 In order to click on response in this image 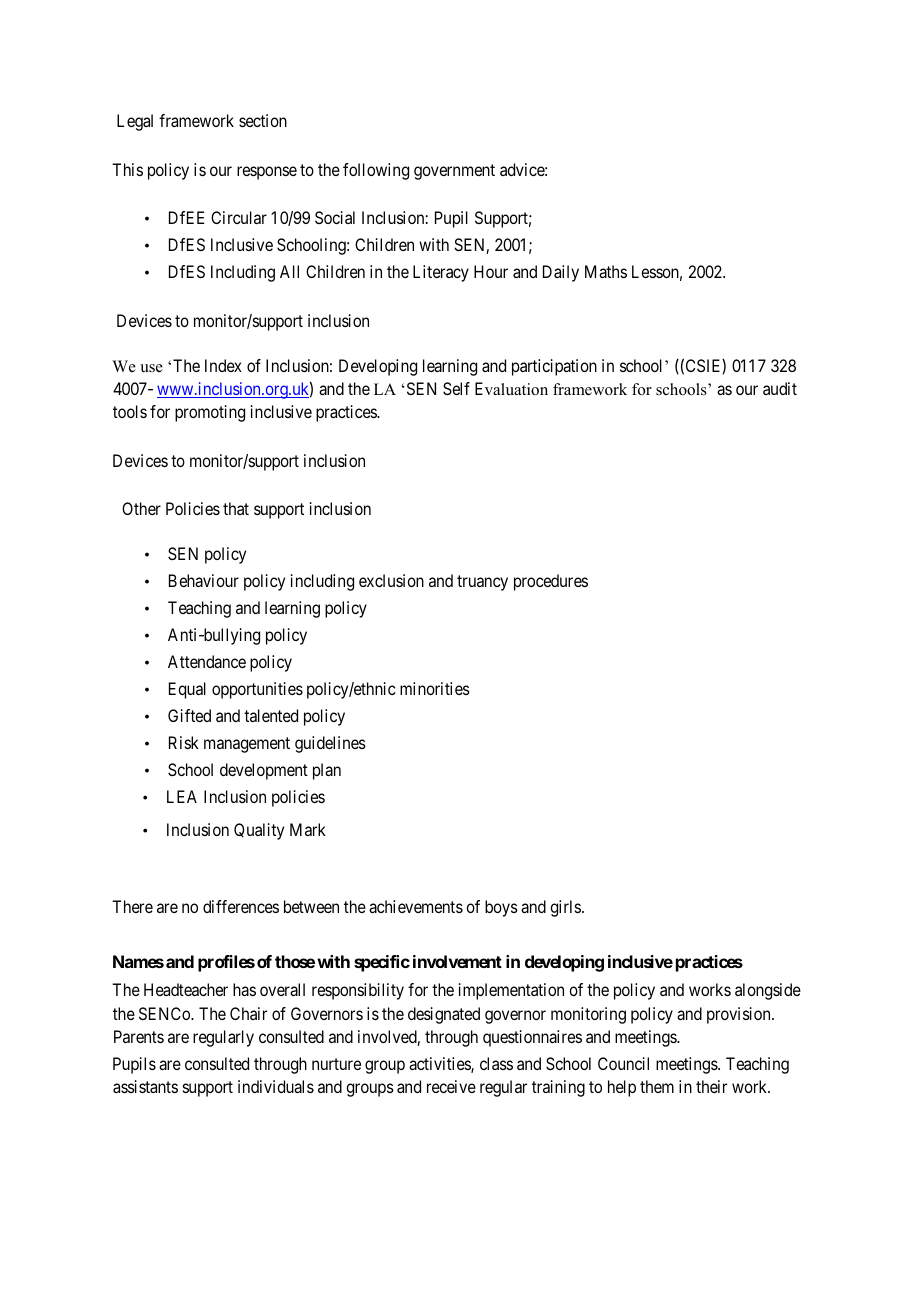, I will do `click(267, 173)`.
